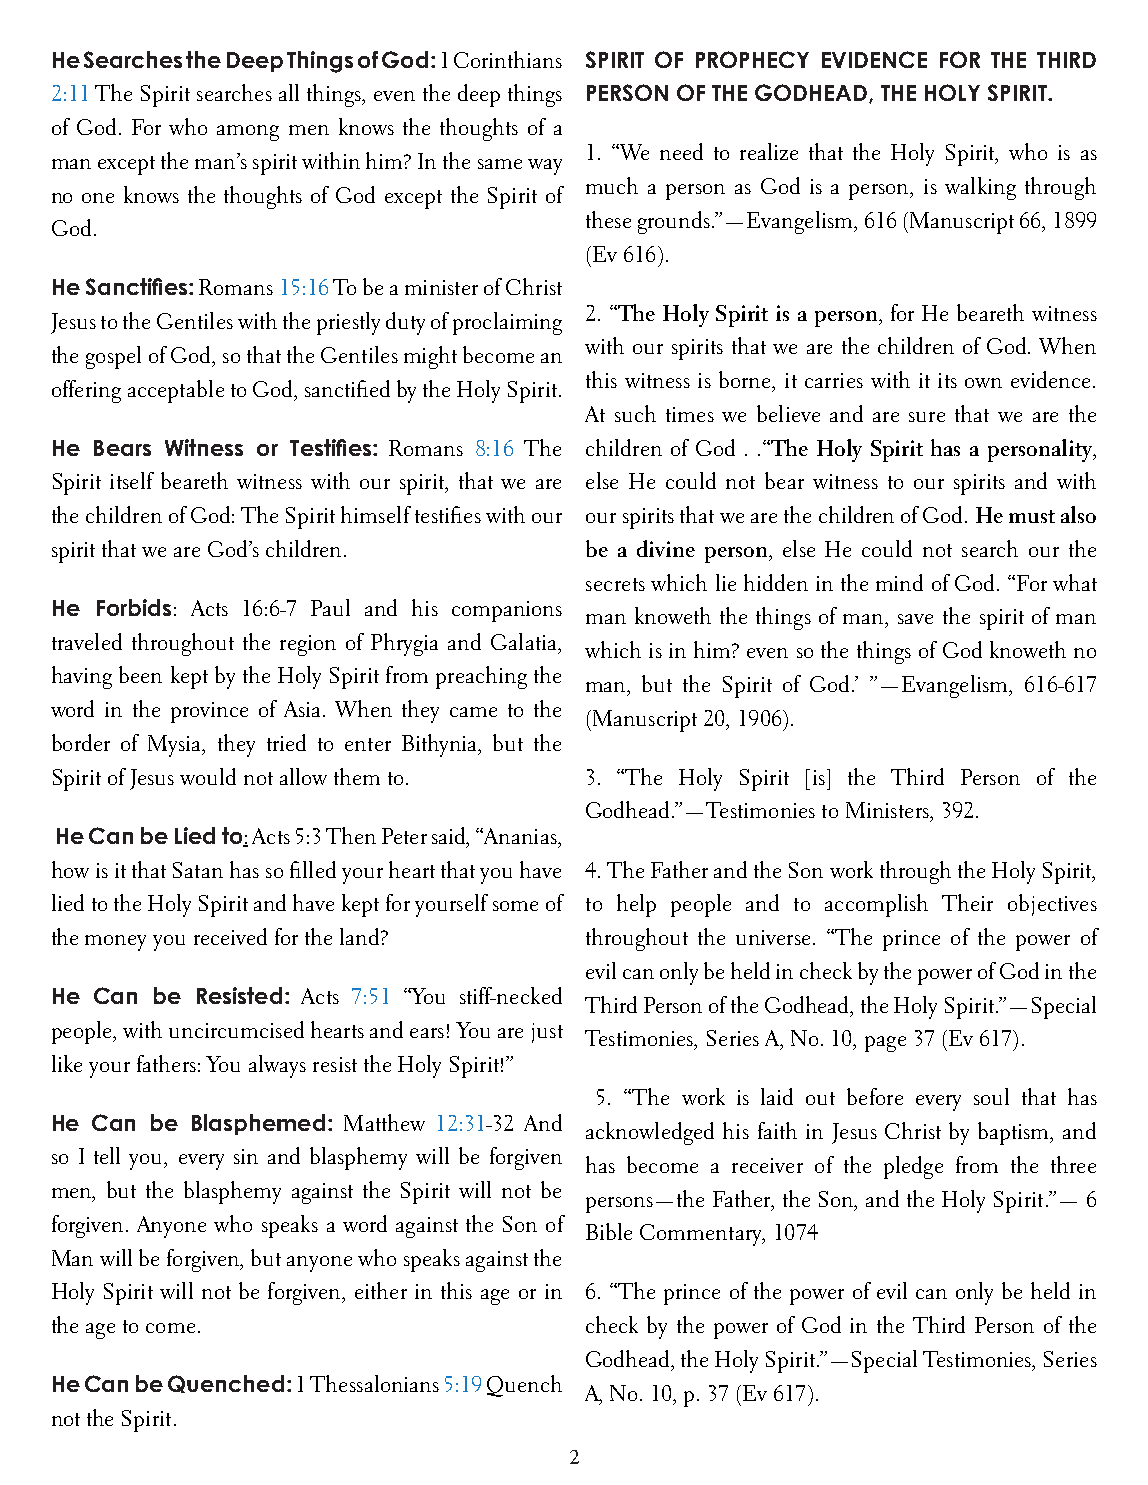 Image resolution: width=1148 pixels, height=1485 pixels. What do you see at coordinates (915, 619) in the screenshot?
I see `save` at bounding box center [915, 619].
